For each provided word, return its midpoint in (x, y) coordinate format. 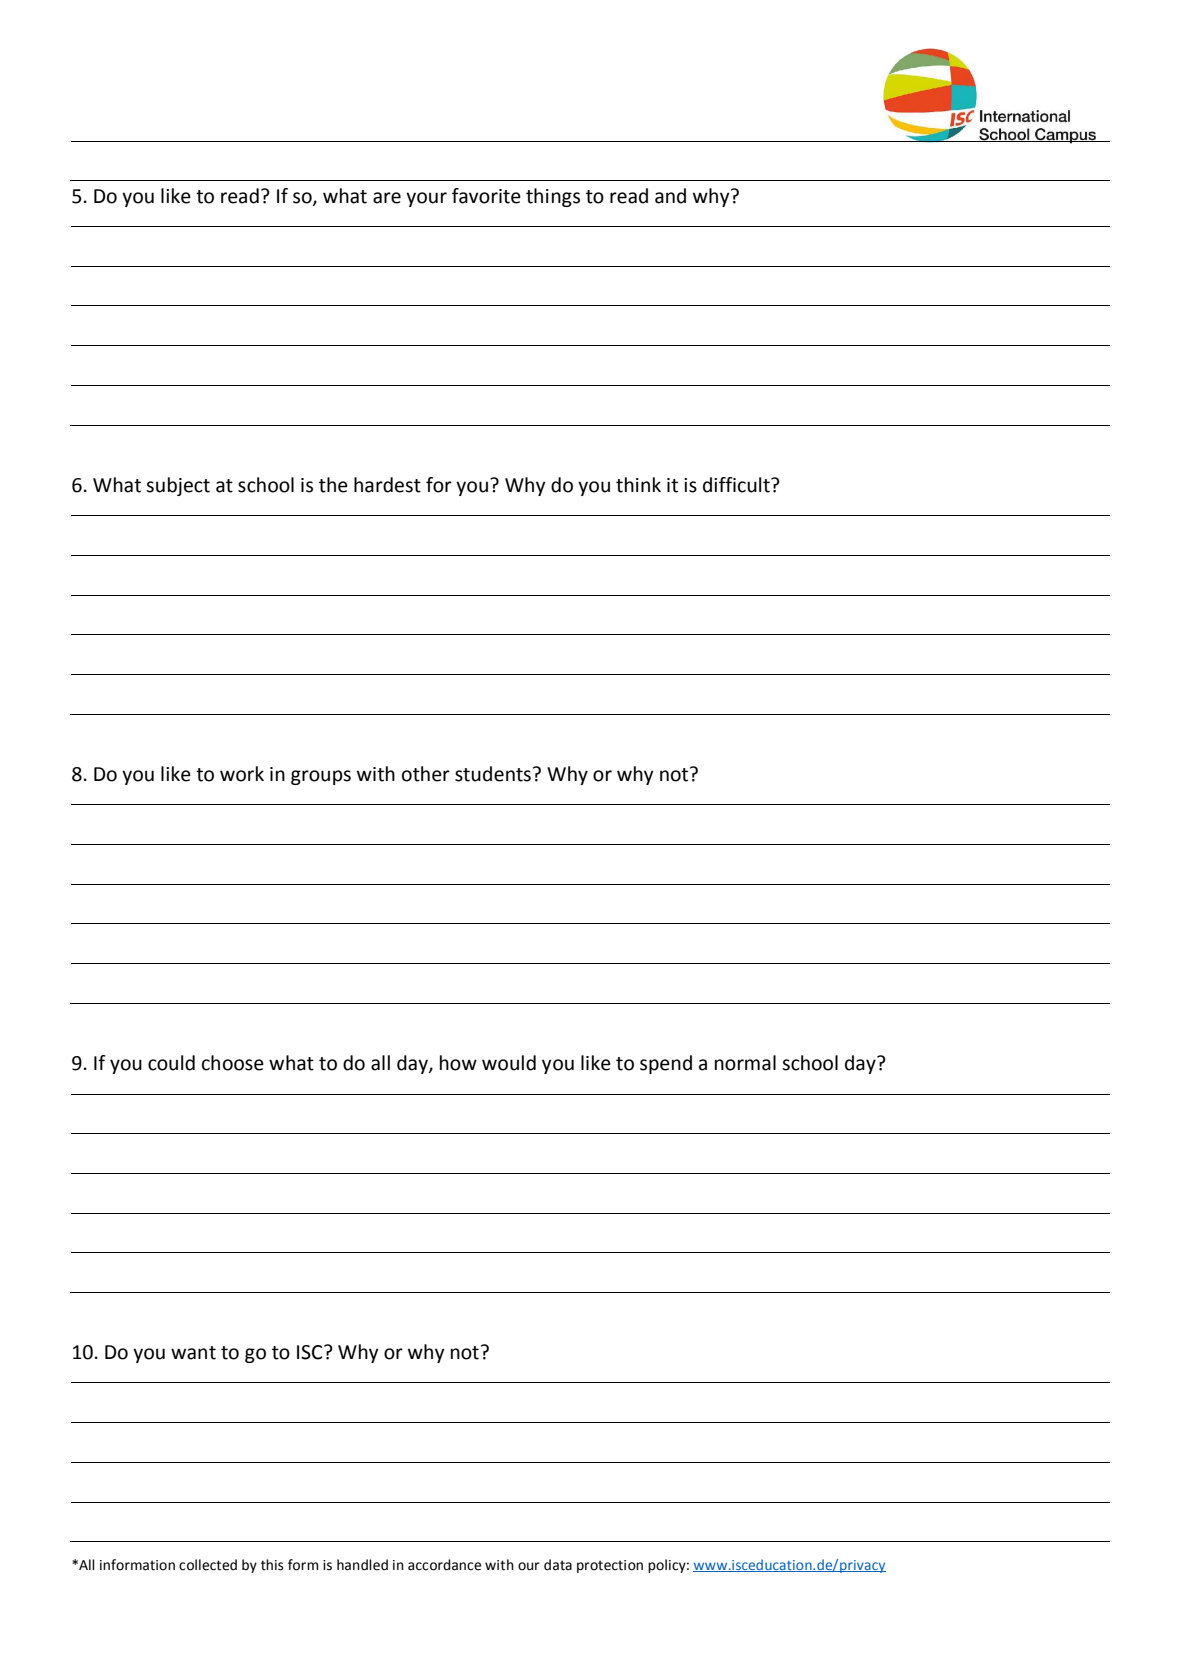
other (426, 774)
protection (610, 1566)
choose (233, 1063)
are (387, 198)
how (458, 1063)
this (272, 1565)
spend (666, 1064)
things (553, 197)
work (242, 774)
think (638, 485)
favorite (486, 196)
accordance (444, 1565)
